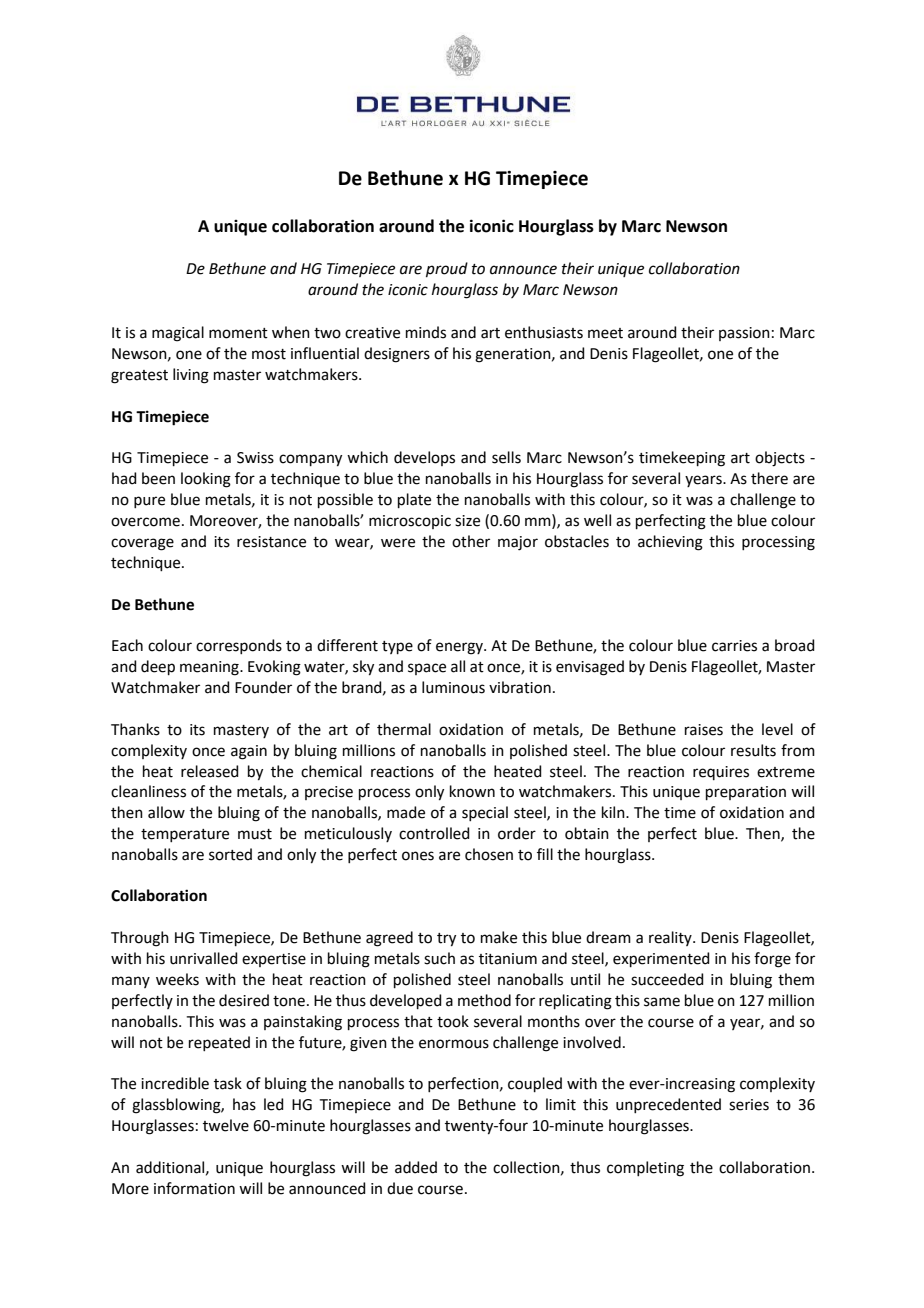 The image size is (924, 1308). What do you see at coordinates (178, 334) in the page?
I see `magical` at bounding box center [178, 334].
